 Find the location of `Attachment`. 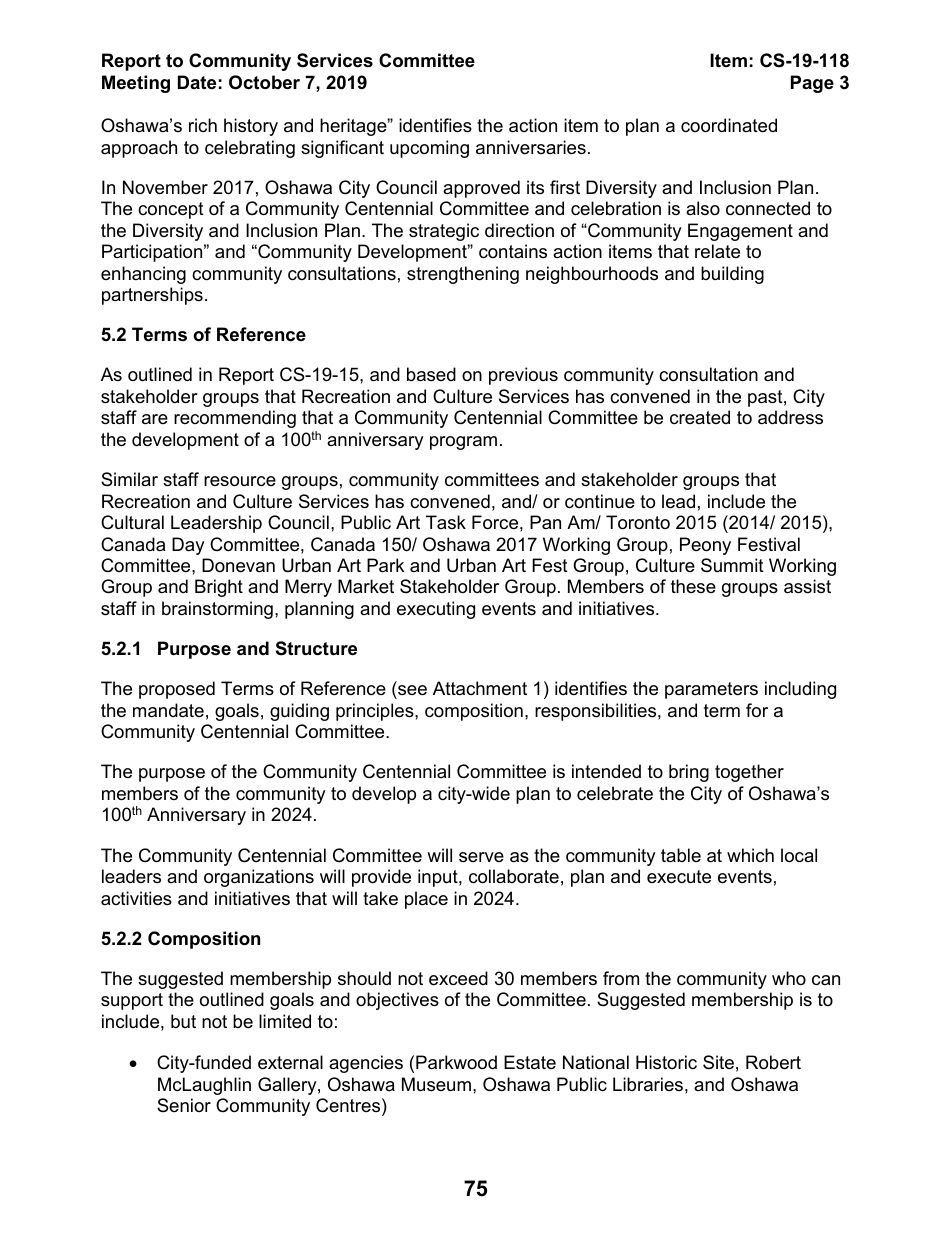

Attachment is located at coordinates (480, 688).
